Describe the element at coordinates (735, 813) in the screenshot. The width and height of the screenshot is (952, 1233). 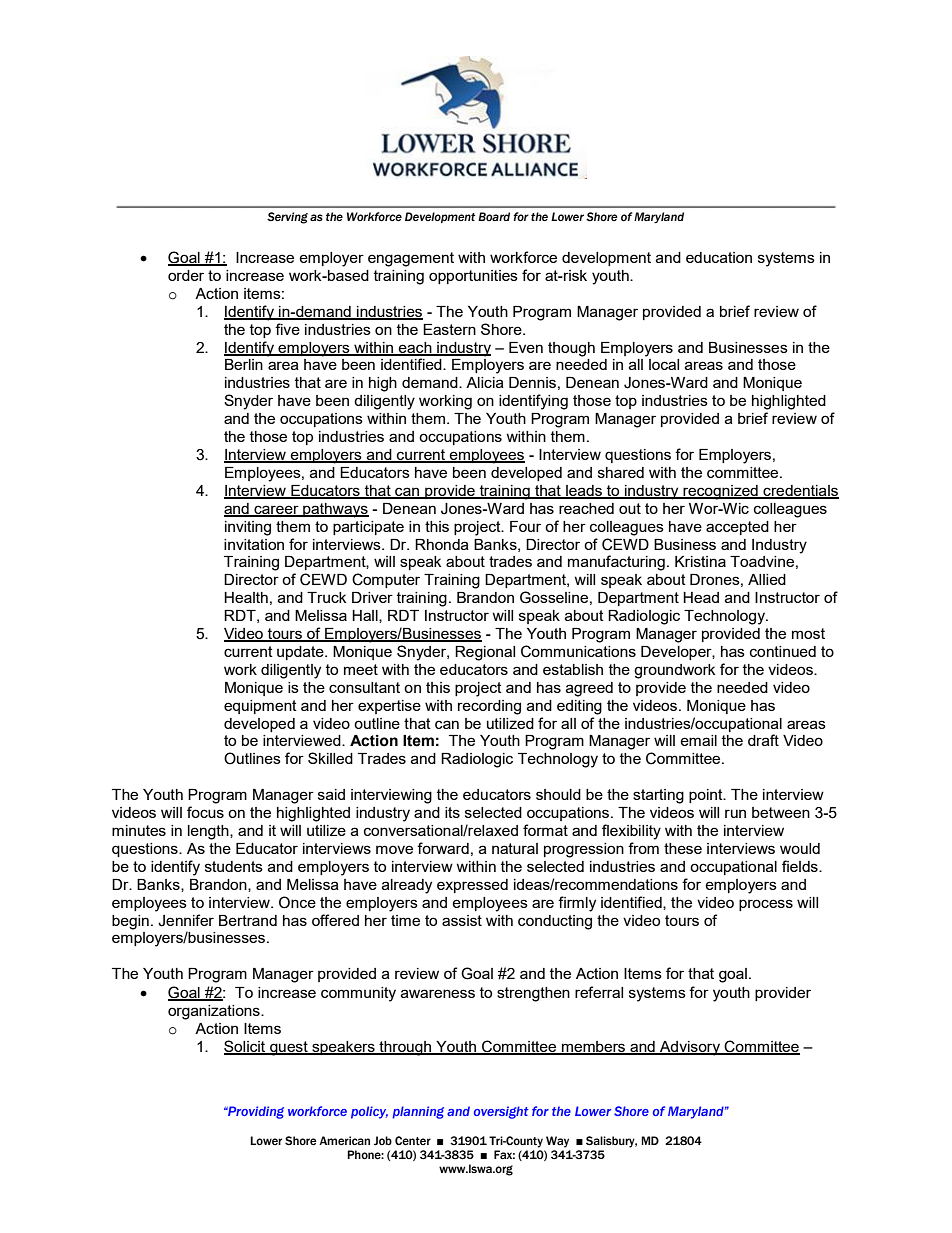
I see `run` at that location.
